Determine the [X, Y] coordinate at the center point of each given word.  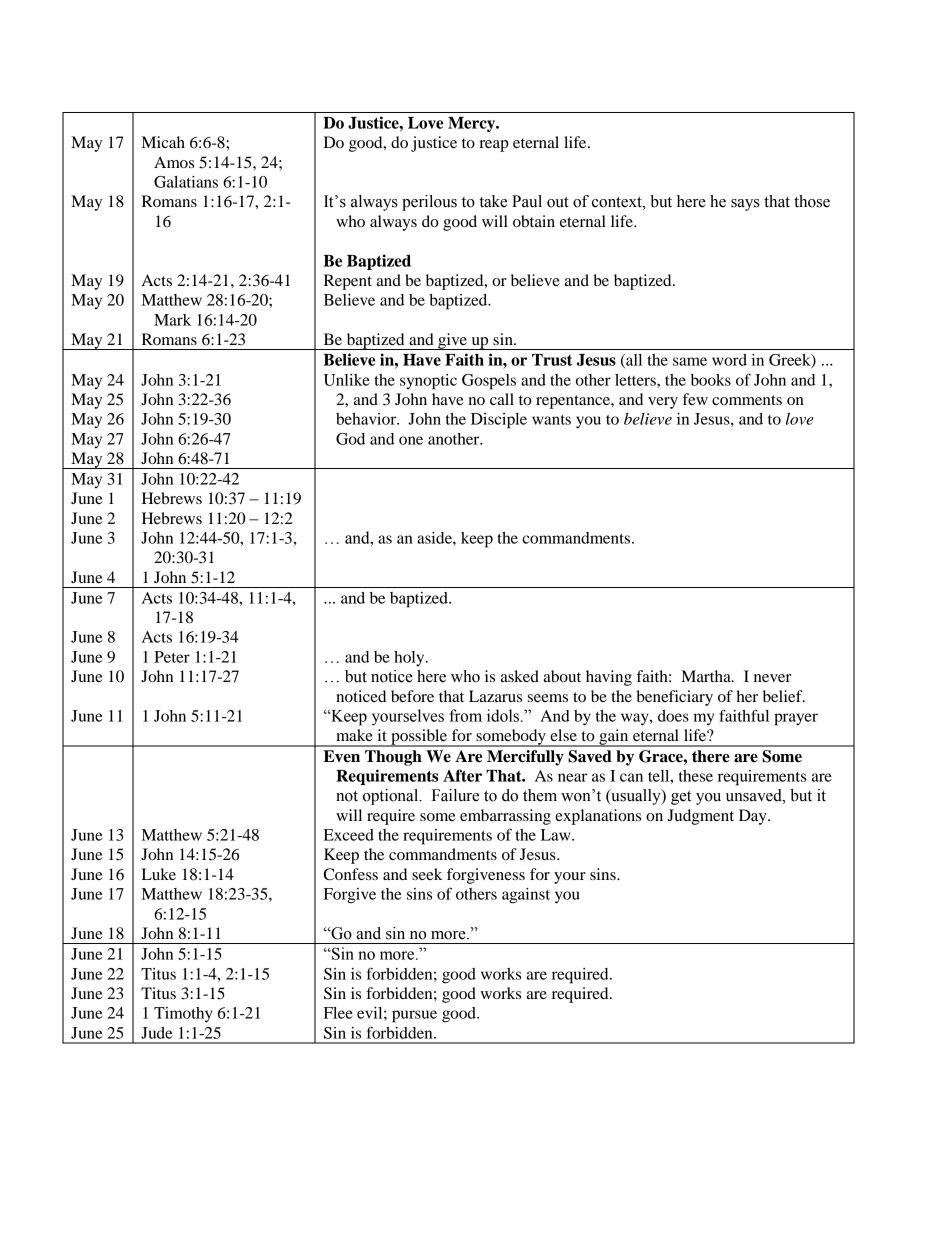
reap [494, 146]
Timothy [183, 1015]
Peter [172, 657]
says [745, 205]
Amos [174, 162]
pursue [414, 1016]
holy [410, 659]
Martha [707, 676]
